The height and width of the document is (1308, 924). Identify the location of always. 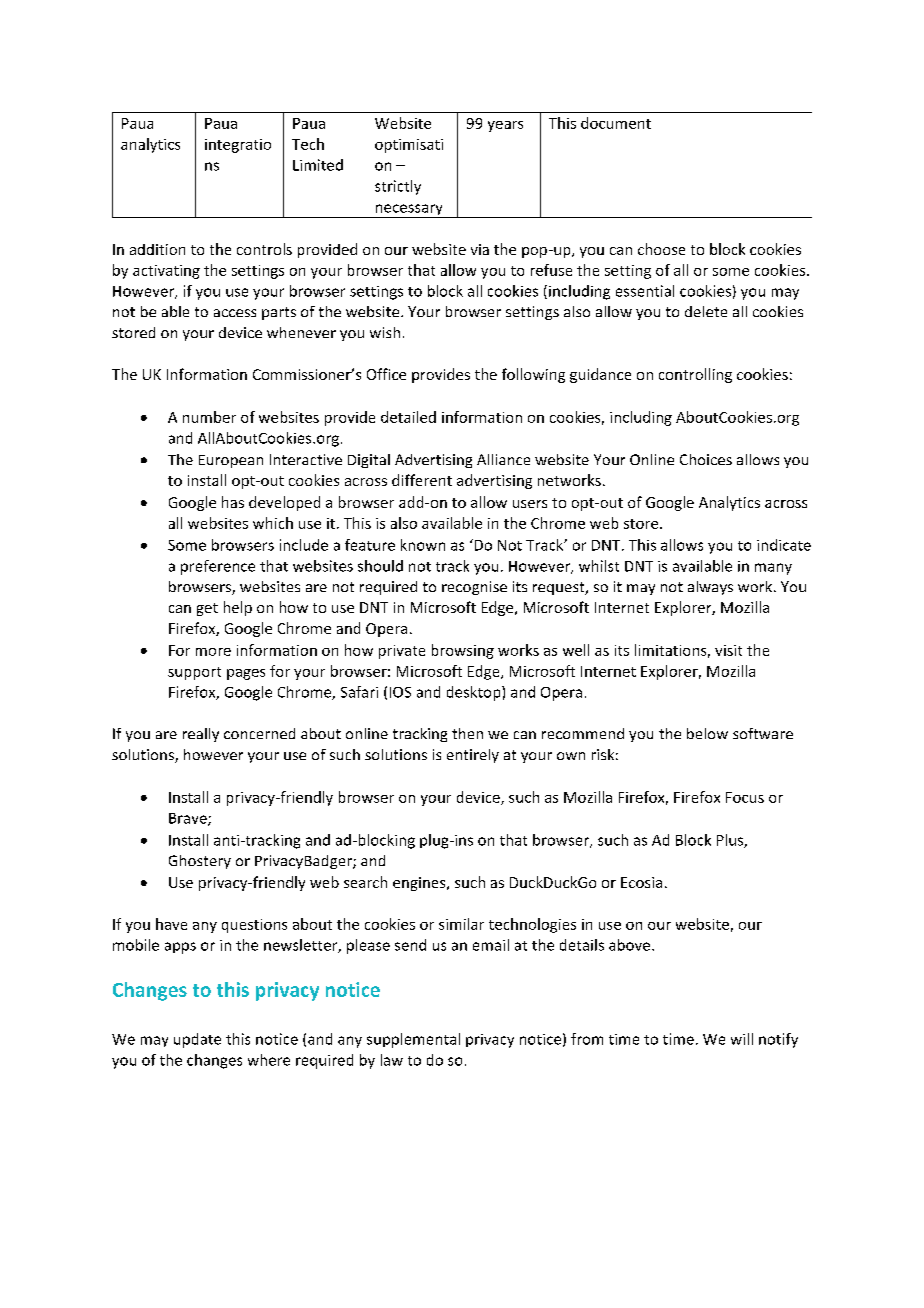
(710, 588).
